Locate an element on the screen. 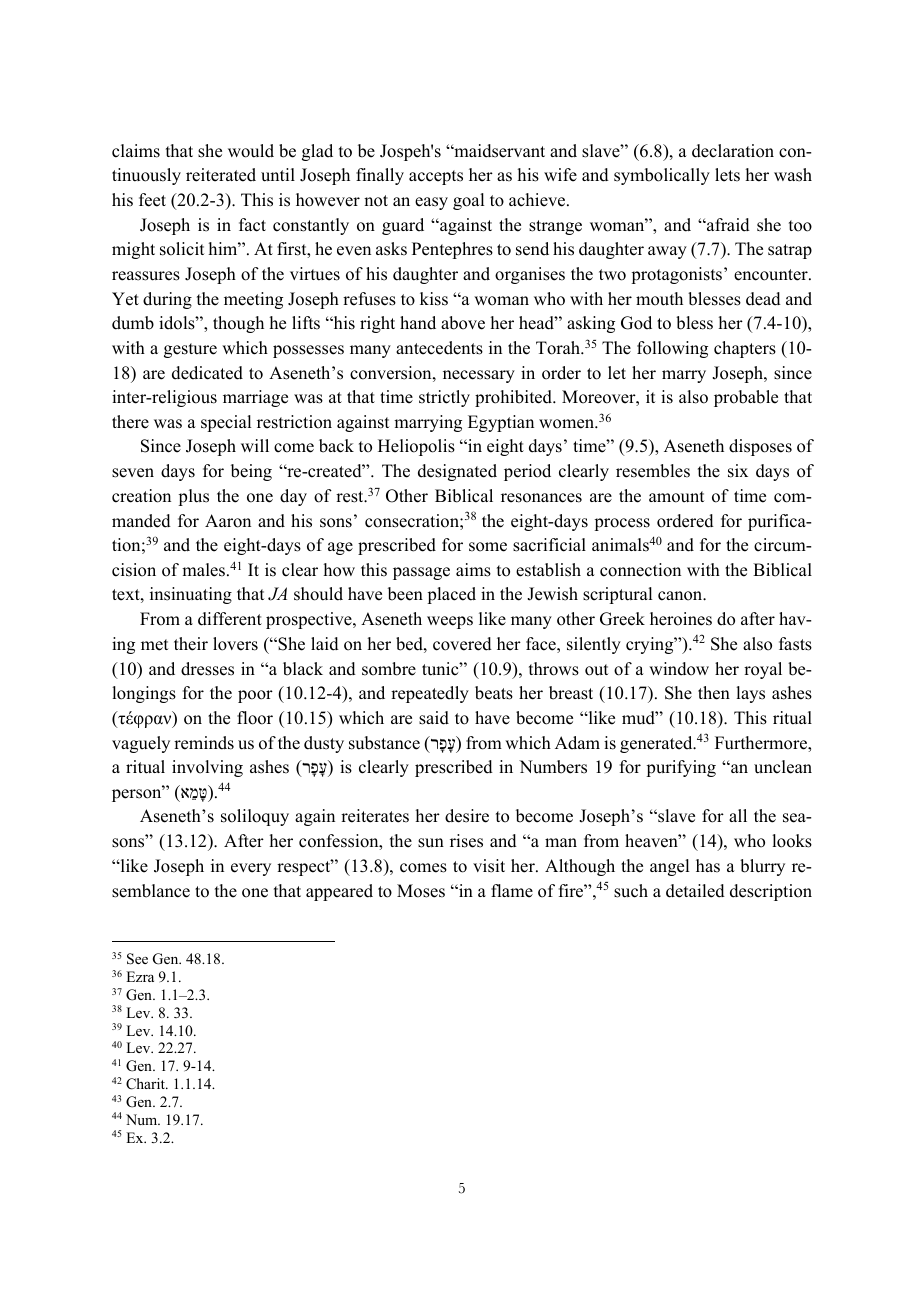  See is located at coordinates (137, 959).
